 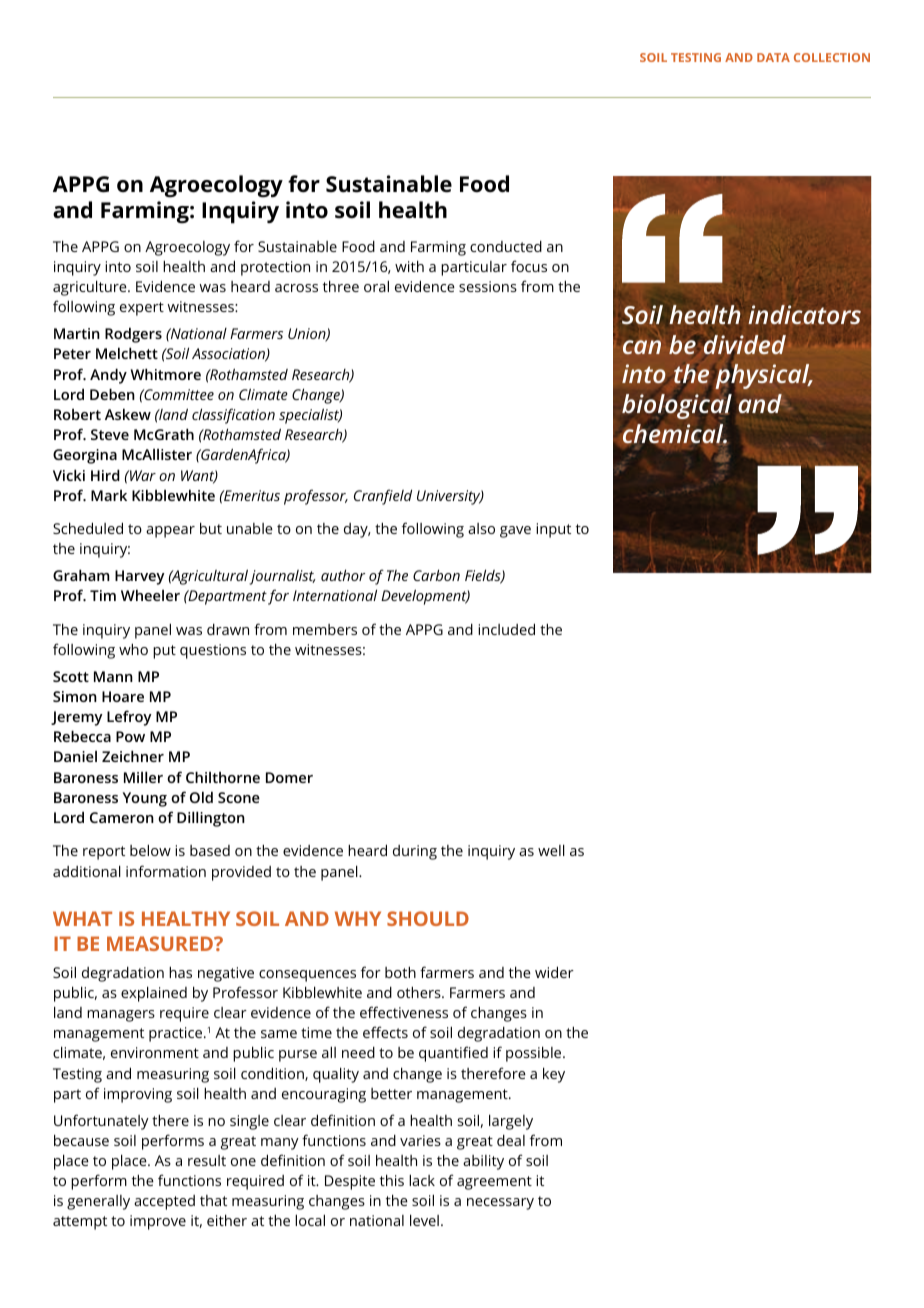 What do you see at coordinates (677, 406) in the screenshot?
I see `biological` at bounding box center [677, 406].
